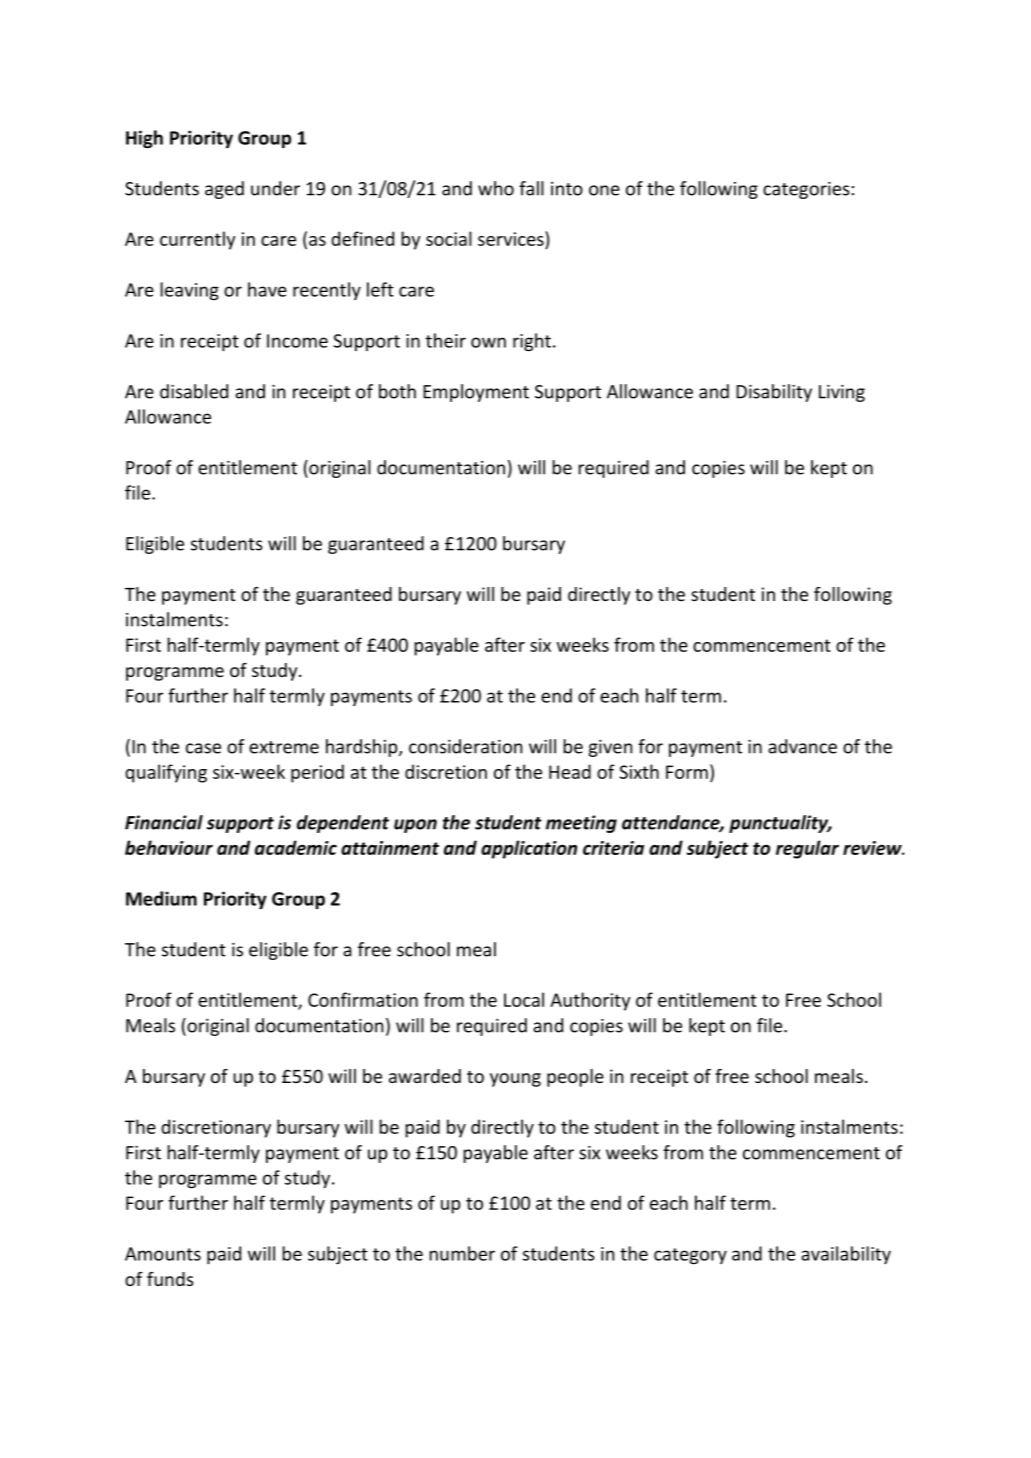 The height and width of the screenshot is (1458, 1031). What do you see at coordinates (529, 849) in the screenshot?
I see `application` at bounding box center [529, 849].
